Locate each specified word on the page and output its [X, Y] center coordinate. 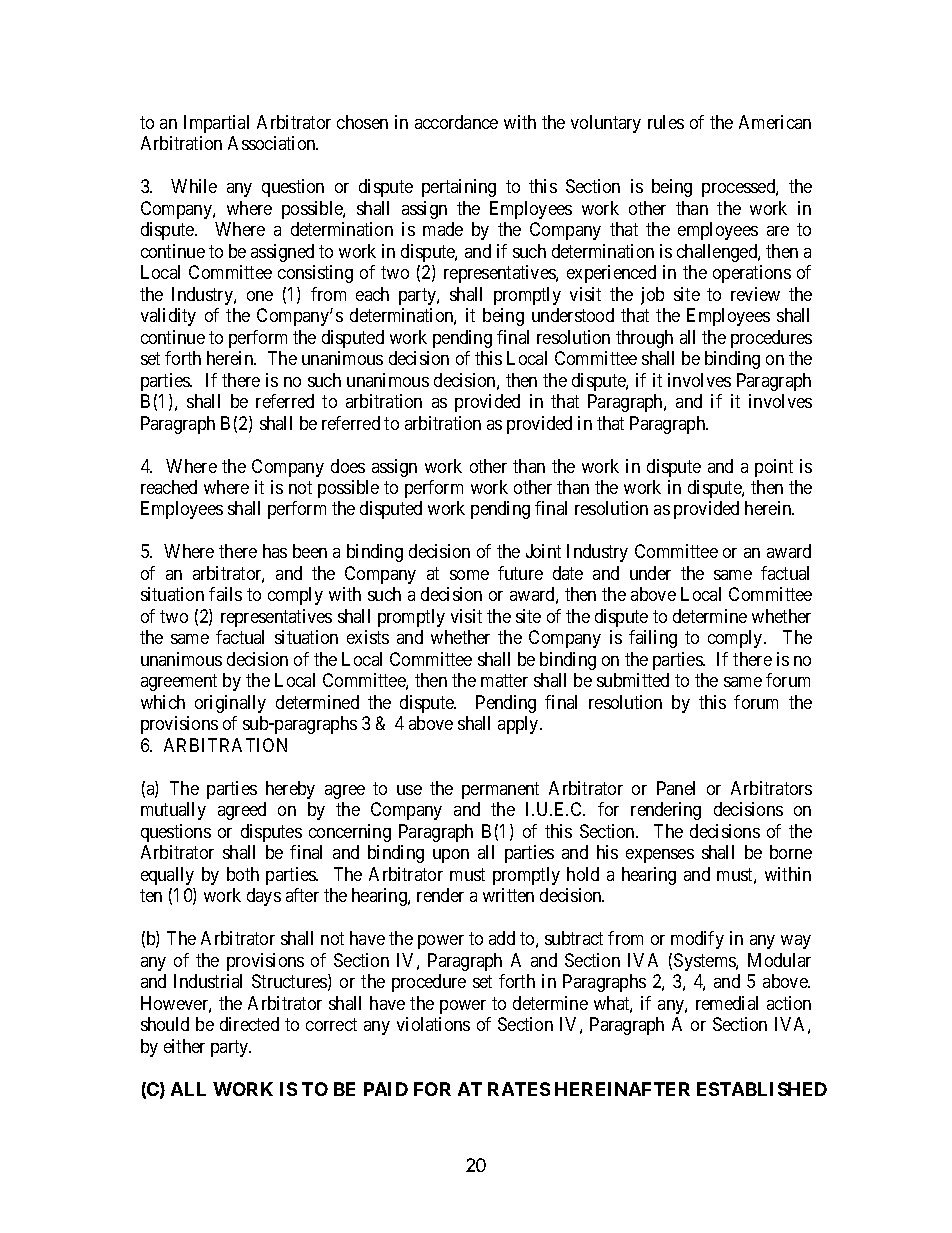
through [644, 339]
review [755, 294]
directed [249, 1024]
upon [451, 856]
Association [273, 143]
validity [168, 317]
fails [225, 594]
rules [666, 122]
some [469, 575]
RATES [519, 1089]
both [243, 874]
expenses [660, 856]
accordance [456, 122]
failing [653, 639]
